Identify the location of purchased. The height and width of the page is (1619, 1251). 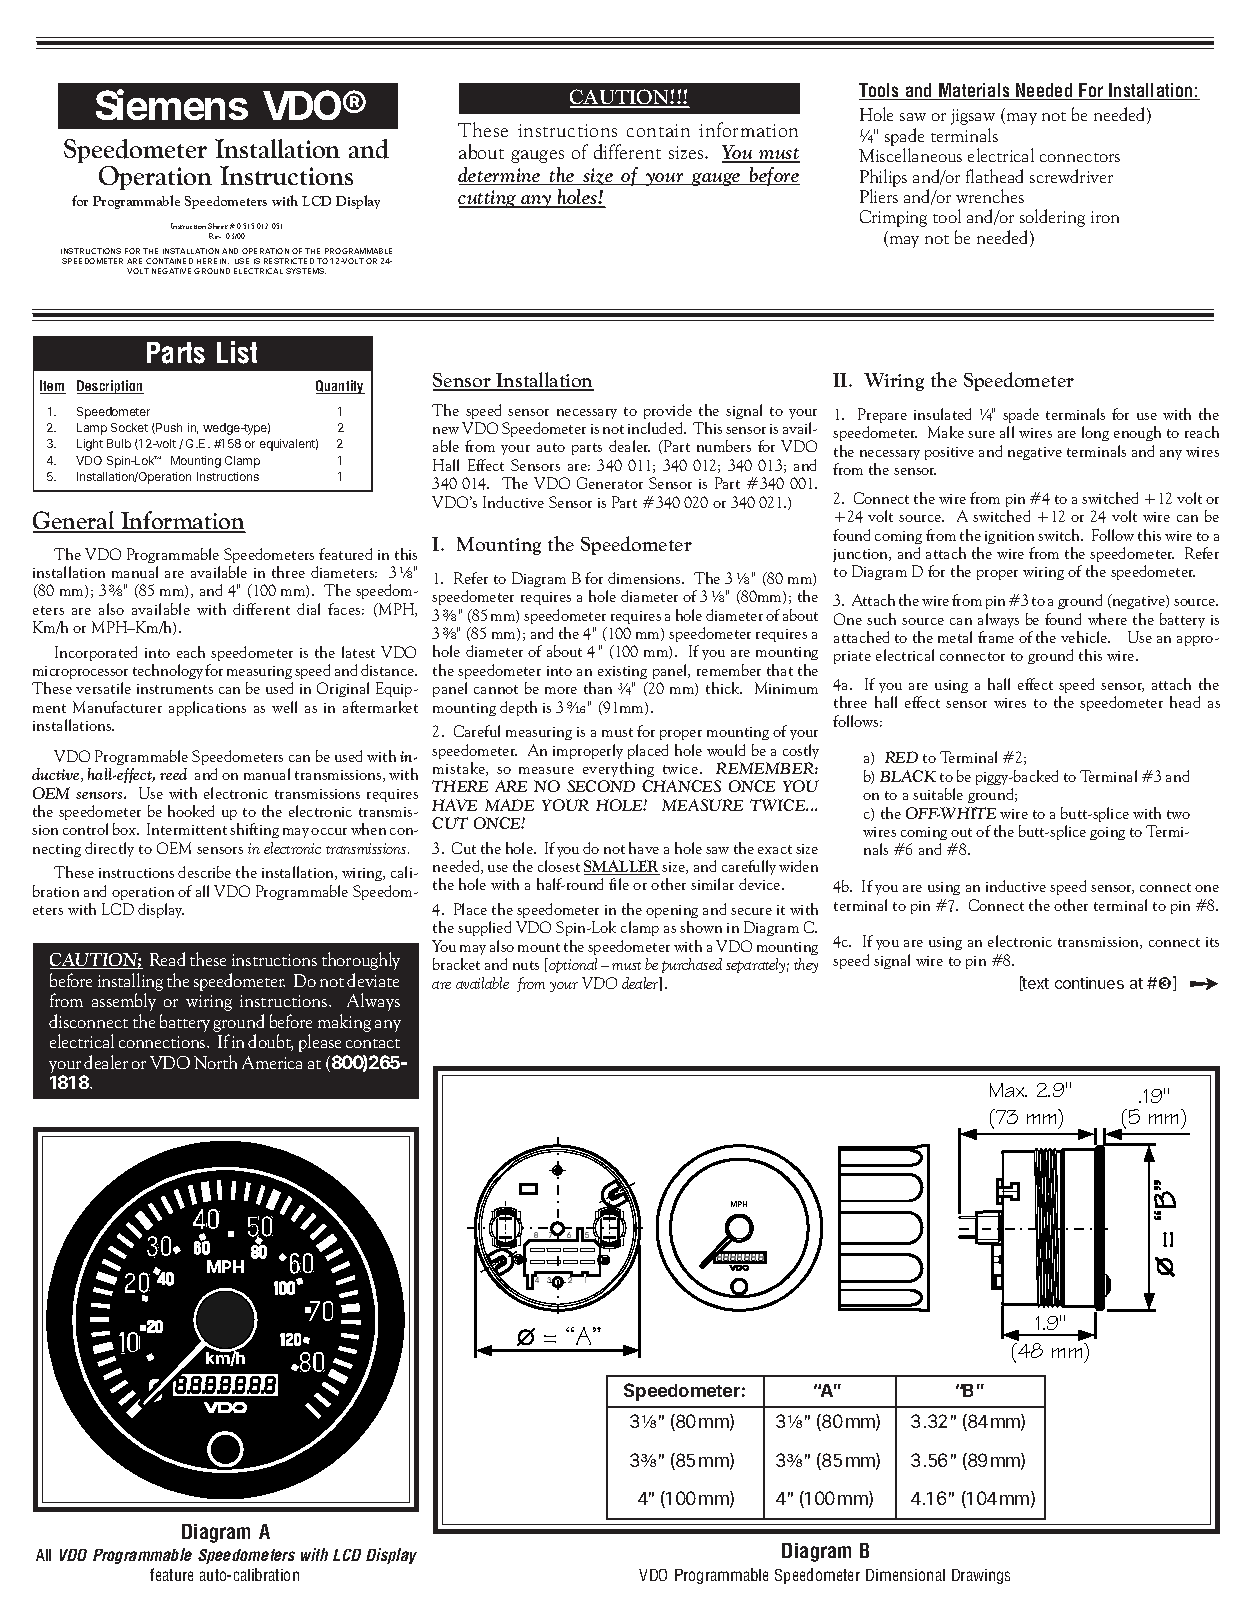
(692, 965).
